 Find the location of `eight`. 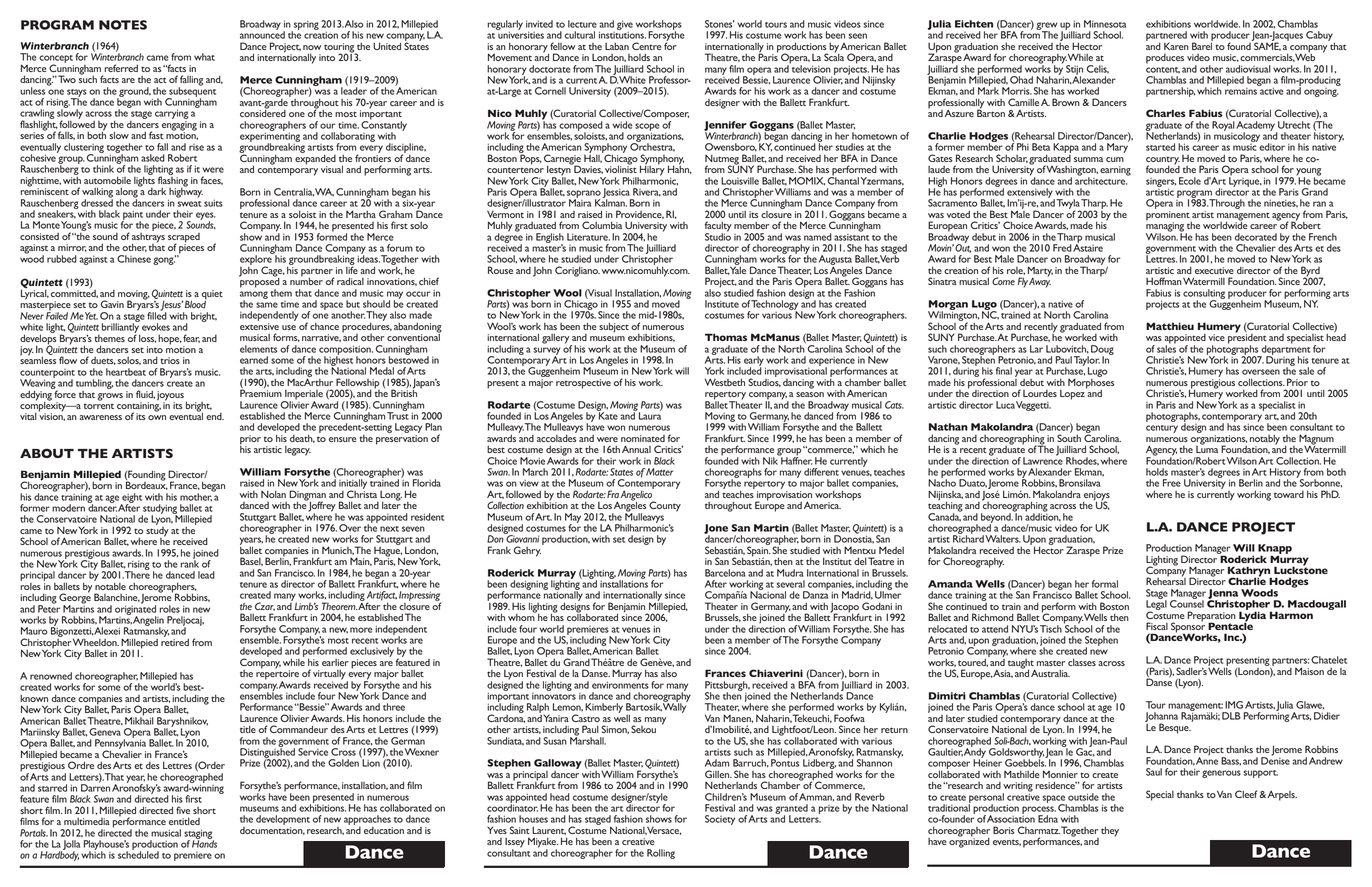

eight is located at coordinates (131, 499).
